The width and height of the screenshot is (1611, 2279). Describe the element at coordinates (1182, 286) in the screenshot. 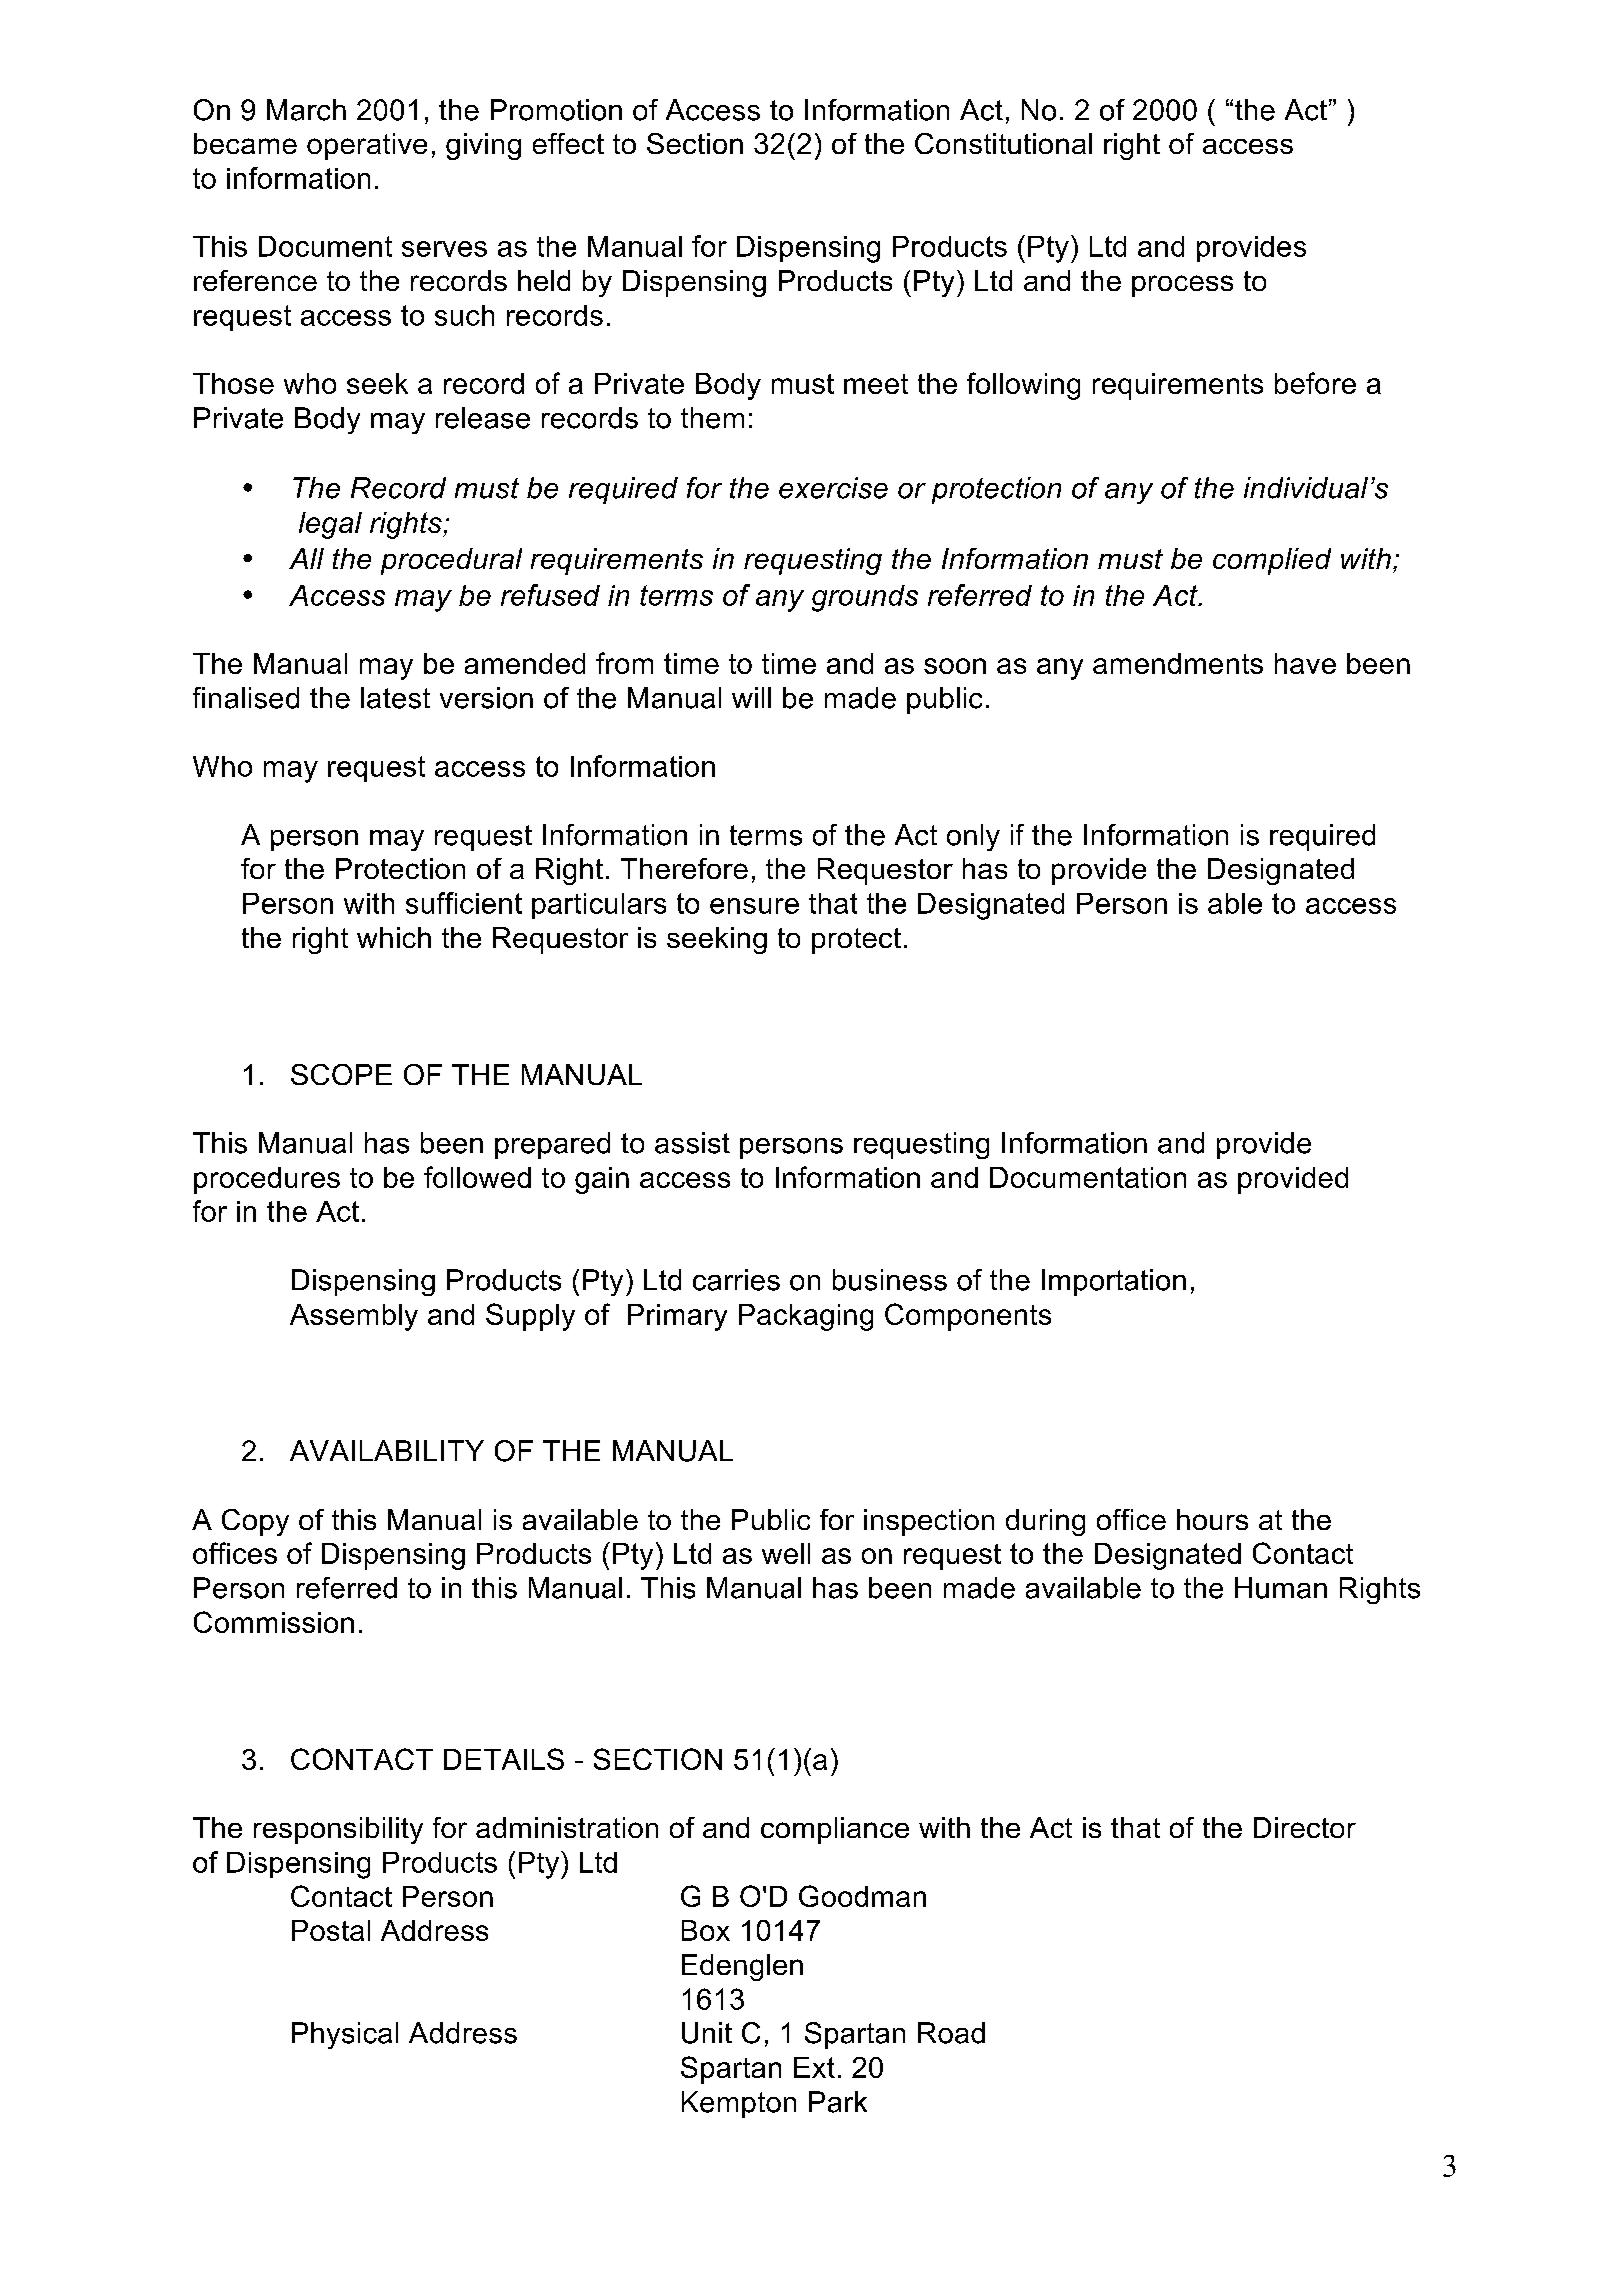

I see `process` at that location.
